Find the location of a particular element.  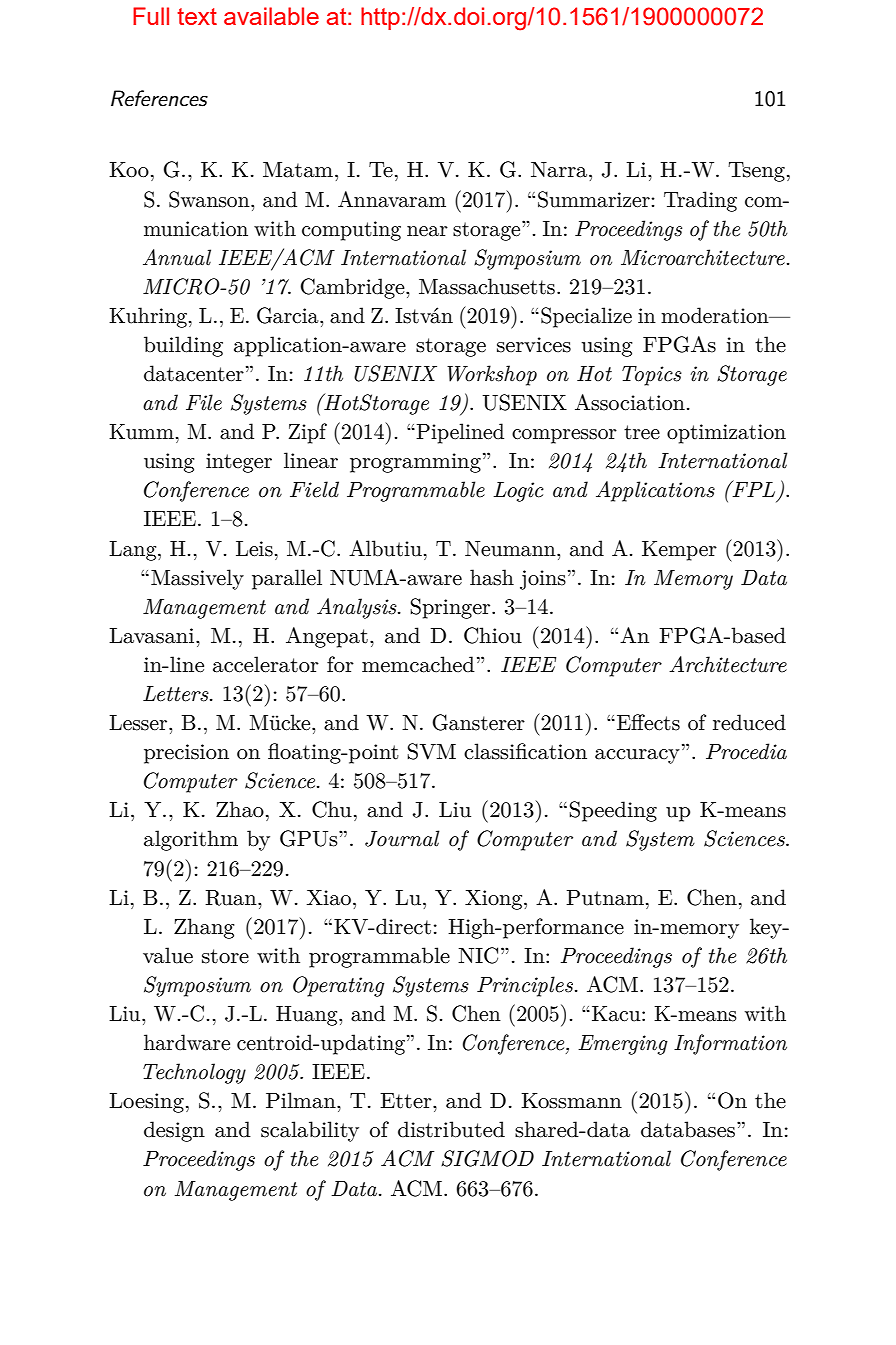

Tseng is located at coordinates (756, 172).
